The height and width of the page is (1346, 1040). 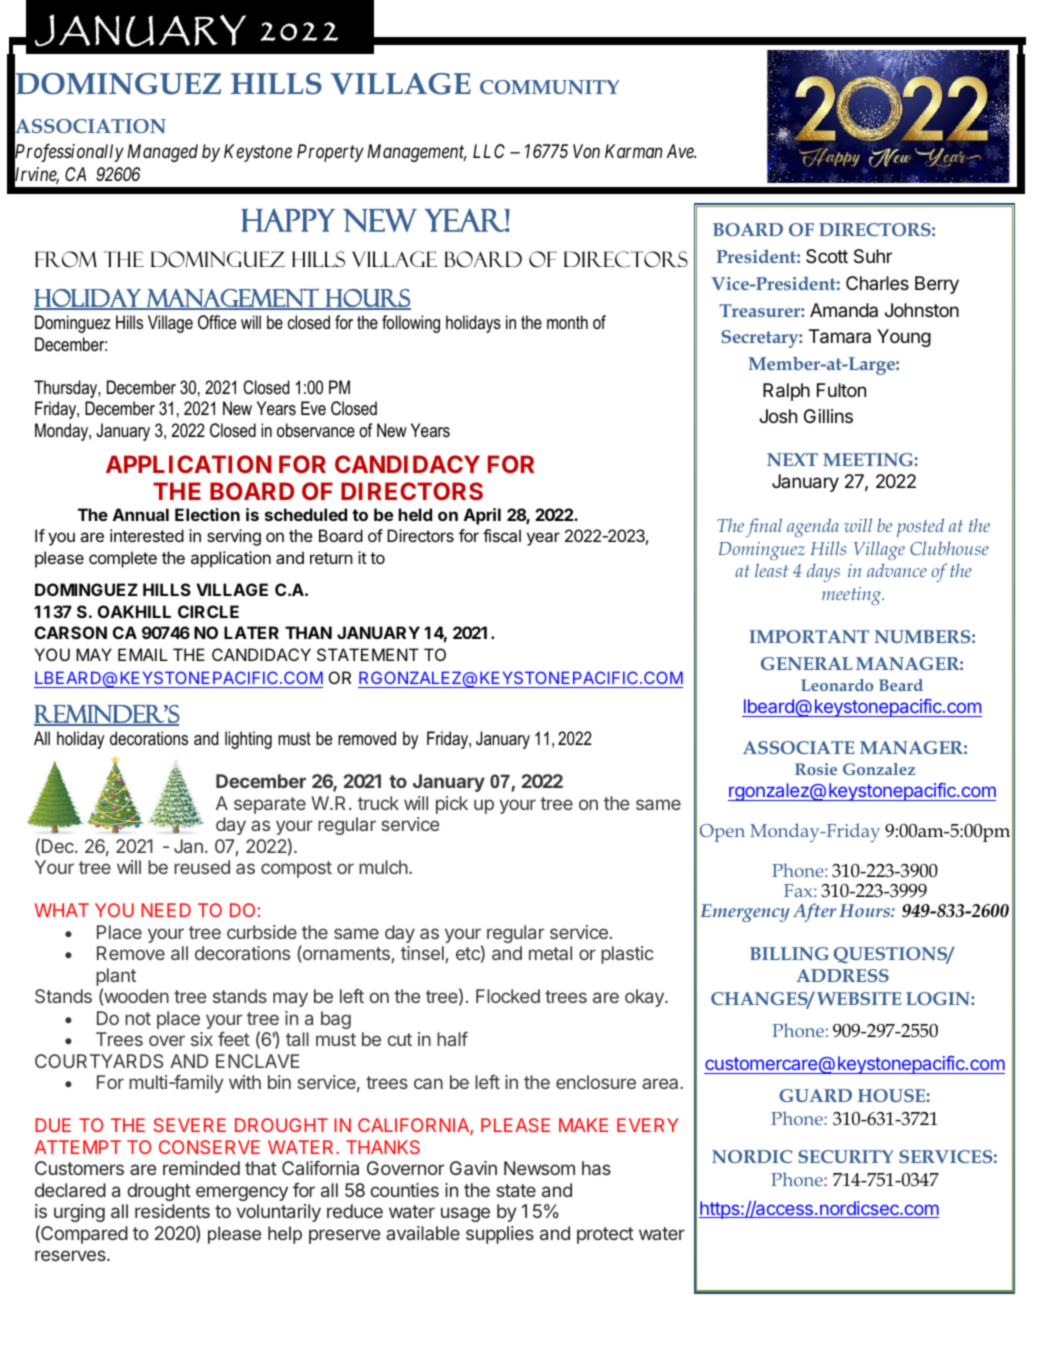 I want to click on Office, so click(x=217, y=322).
